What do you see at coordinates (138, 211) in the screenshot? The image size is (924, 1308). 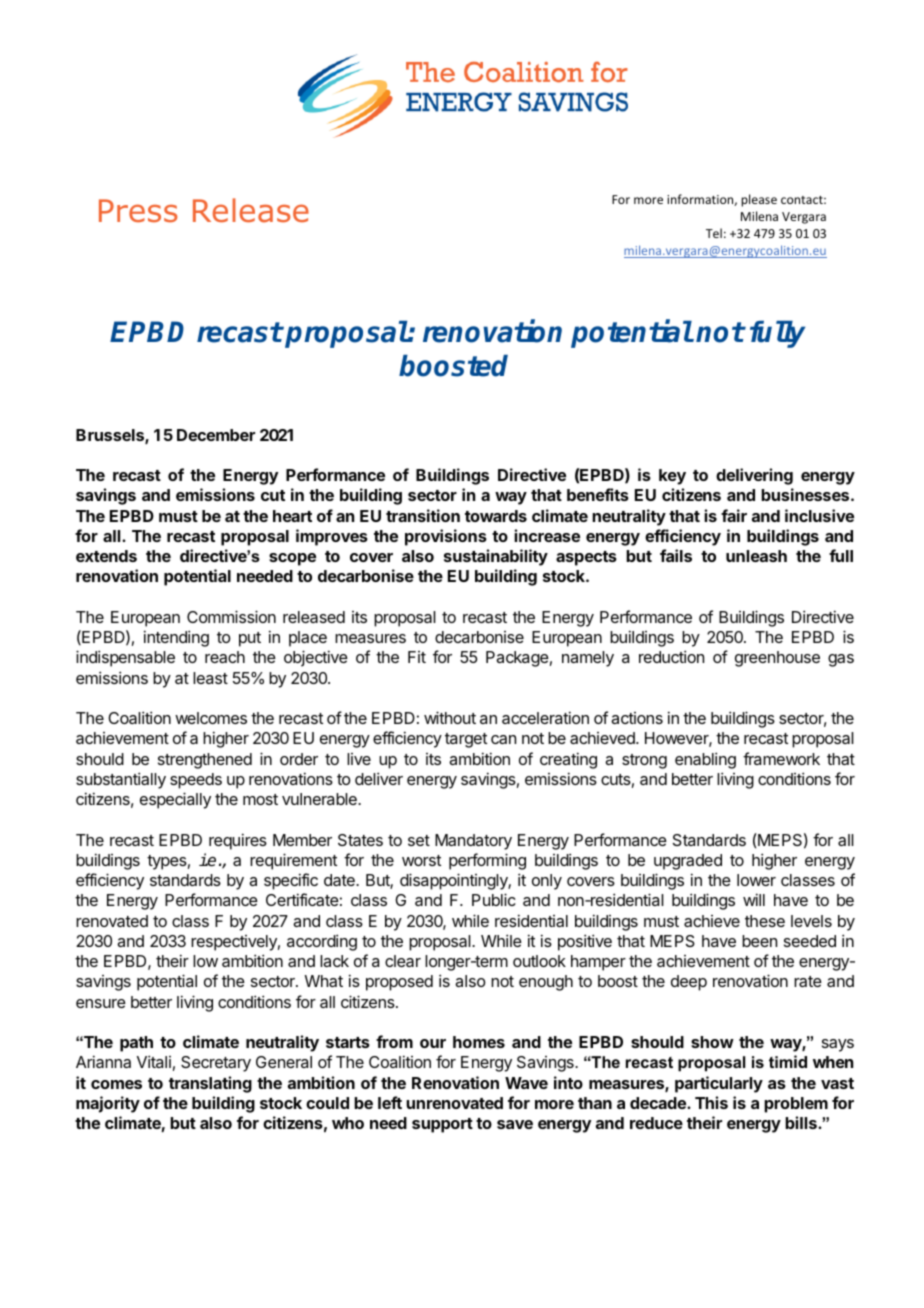 I see `Press` at bounding box center [138, 211].
